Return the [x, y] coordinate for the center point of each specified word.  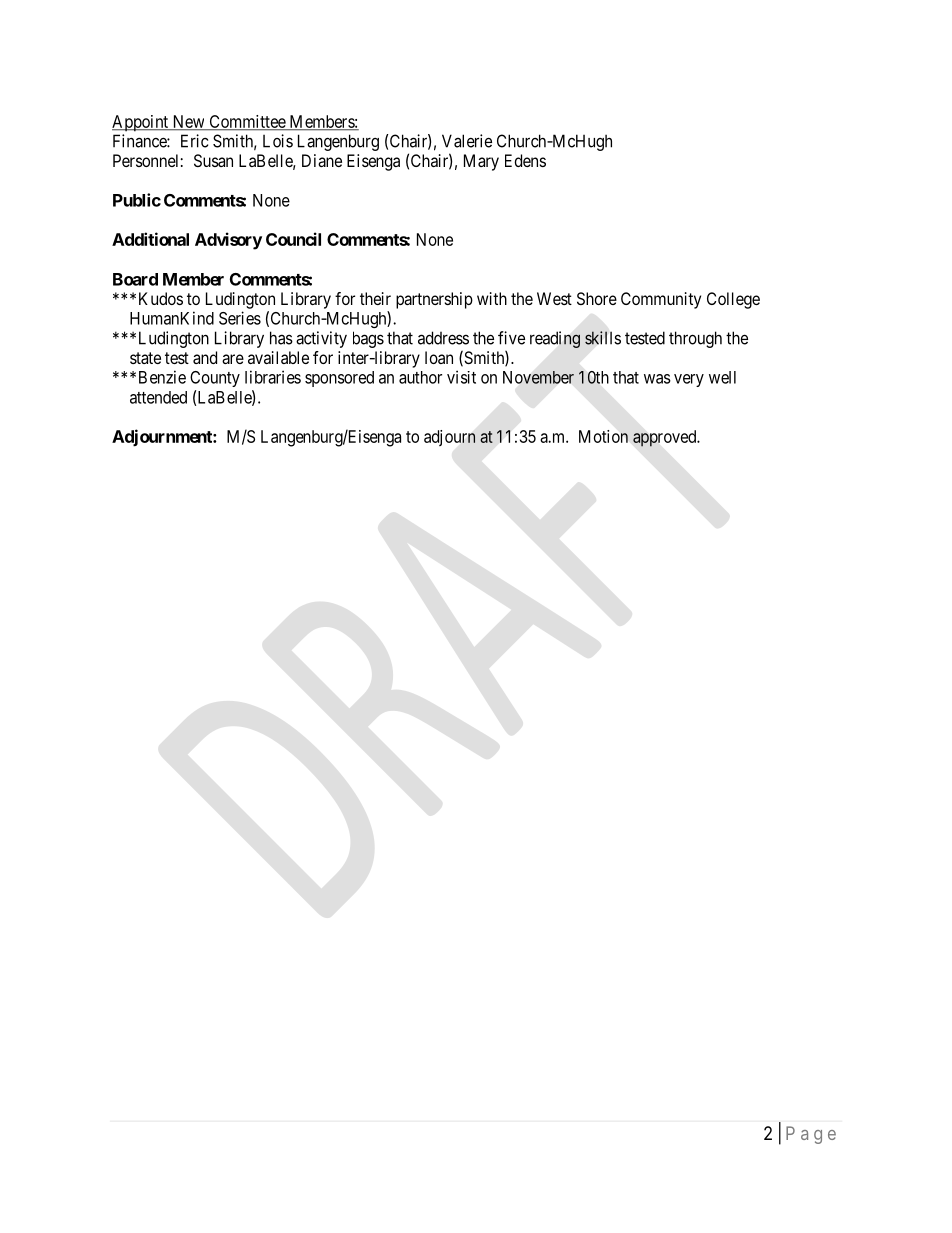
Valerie [467, 141]
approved [666, 438]
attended [158, 397]
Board [135, 279]
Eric [194, 141]
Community [661, 300]
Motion [603, 436]
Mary [481, 162]
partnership [434, 300]
